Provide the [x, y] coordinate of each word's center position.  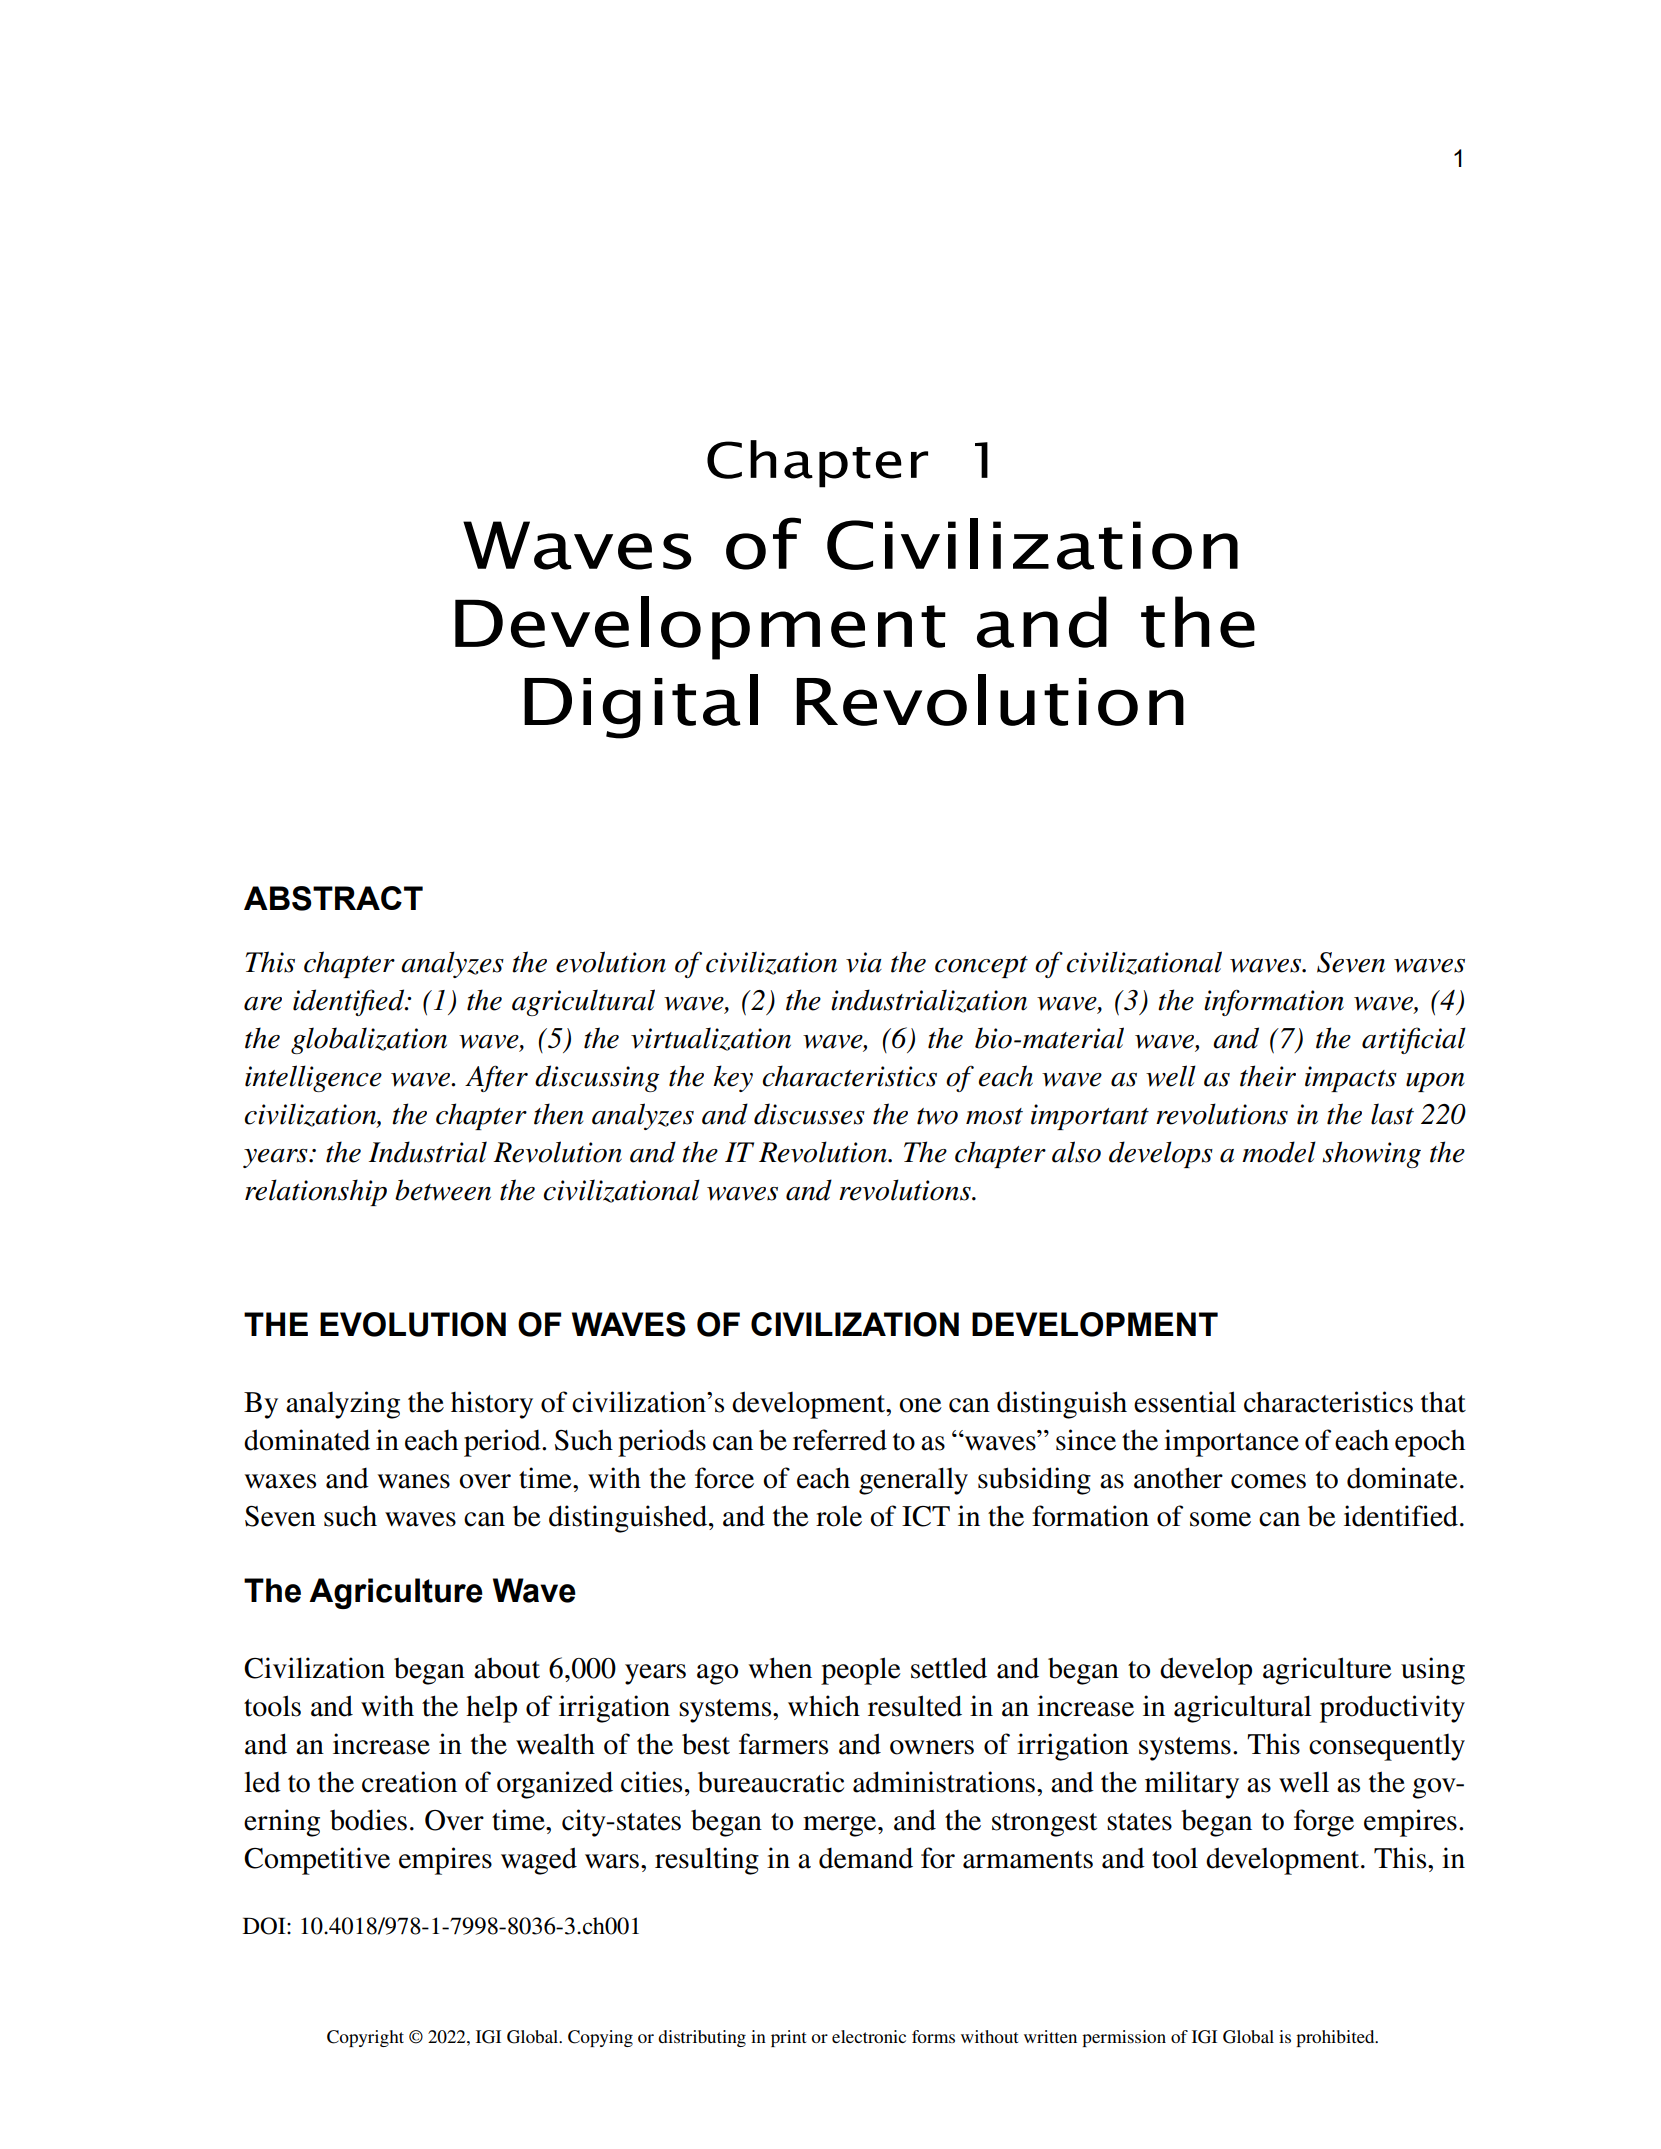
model [1279, 1152]
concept [981, 967]
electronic [869, 2036]
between [443, 1190]
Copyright [365, 2038]
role [839, 1516]
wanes [414, 1481]
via [864, 962]
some [1220, 1519]
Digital [641, 706]
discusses [809, 1114]
